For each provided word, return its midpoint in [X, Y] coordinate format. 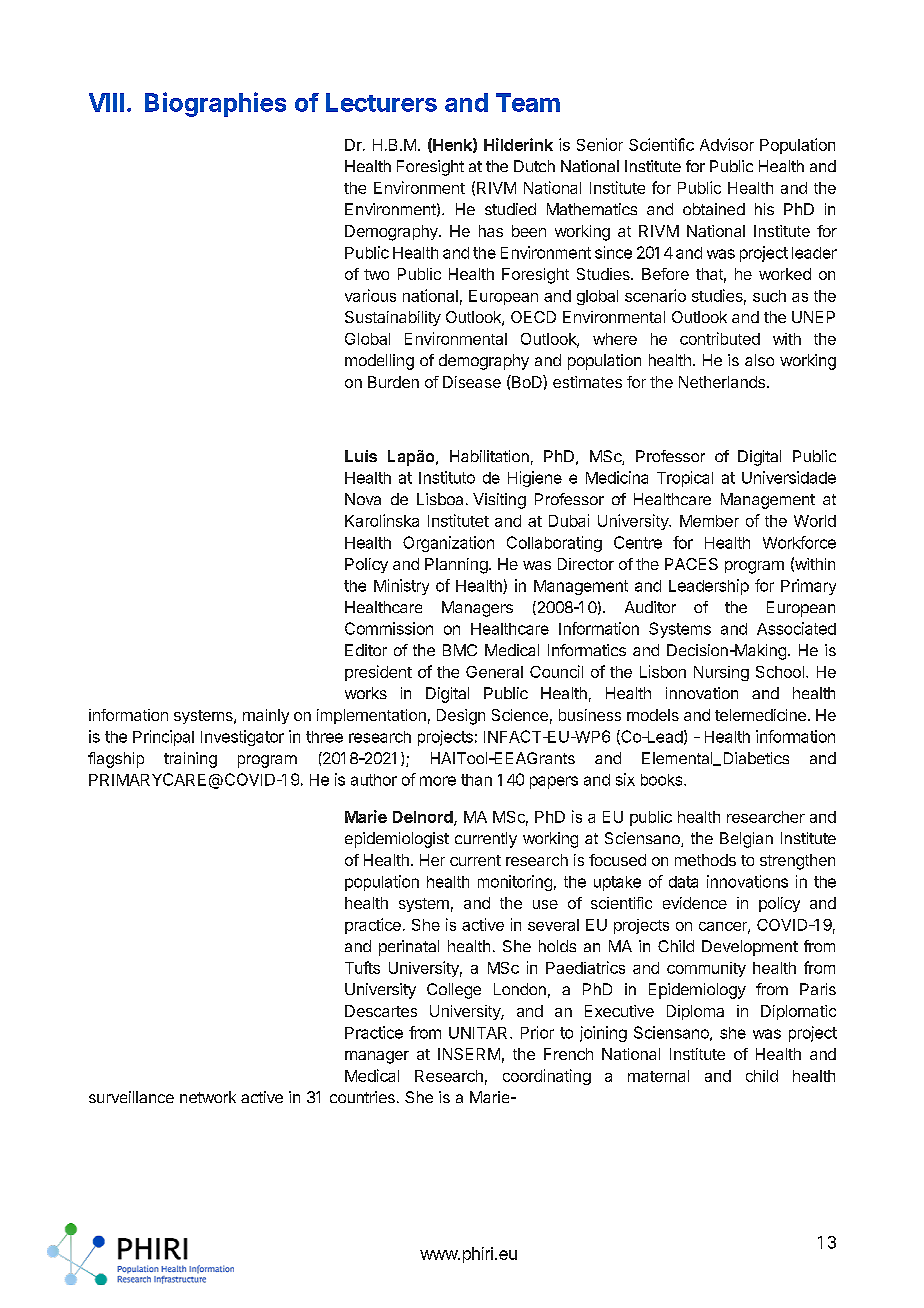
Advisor [727, 144]
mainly [266, 716]
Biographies [215, 104]
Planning [456, 566]
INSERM [469, 1054]
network [208, 1097]
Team [528, 102]
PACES [691, 564]
